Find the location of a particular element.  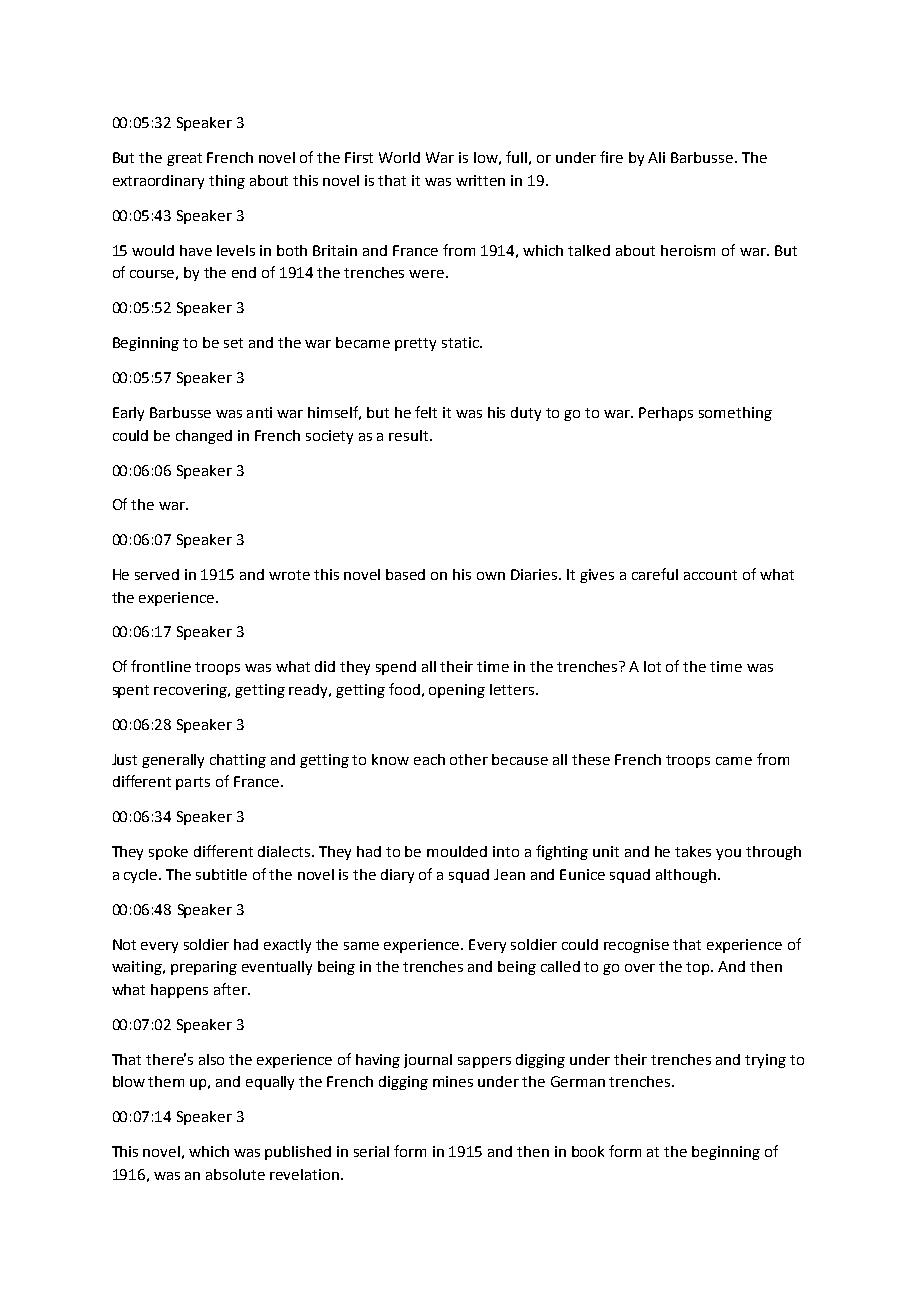

static is located at coordinates (461, 342).
